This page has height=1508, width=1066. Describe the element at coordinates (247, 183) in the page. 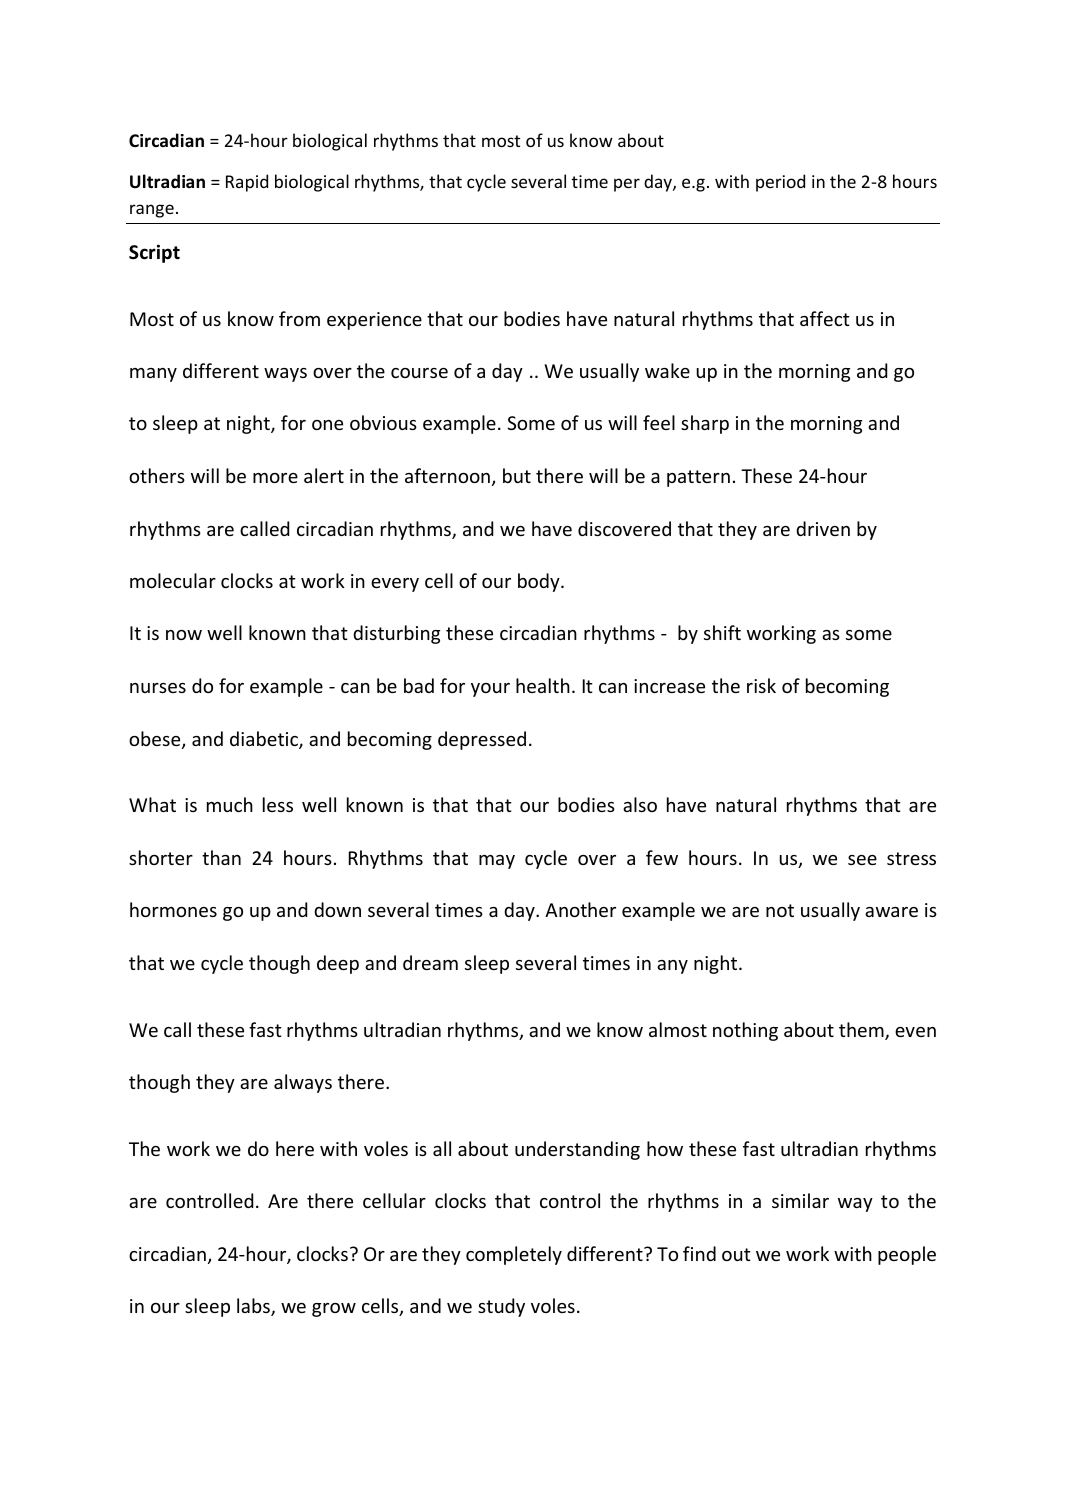

I see `Rapid` at that location.
